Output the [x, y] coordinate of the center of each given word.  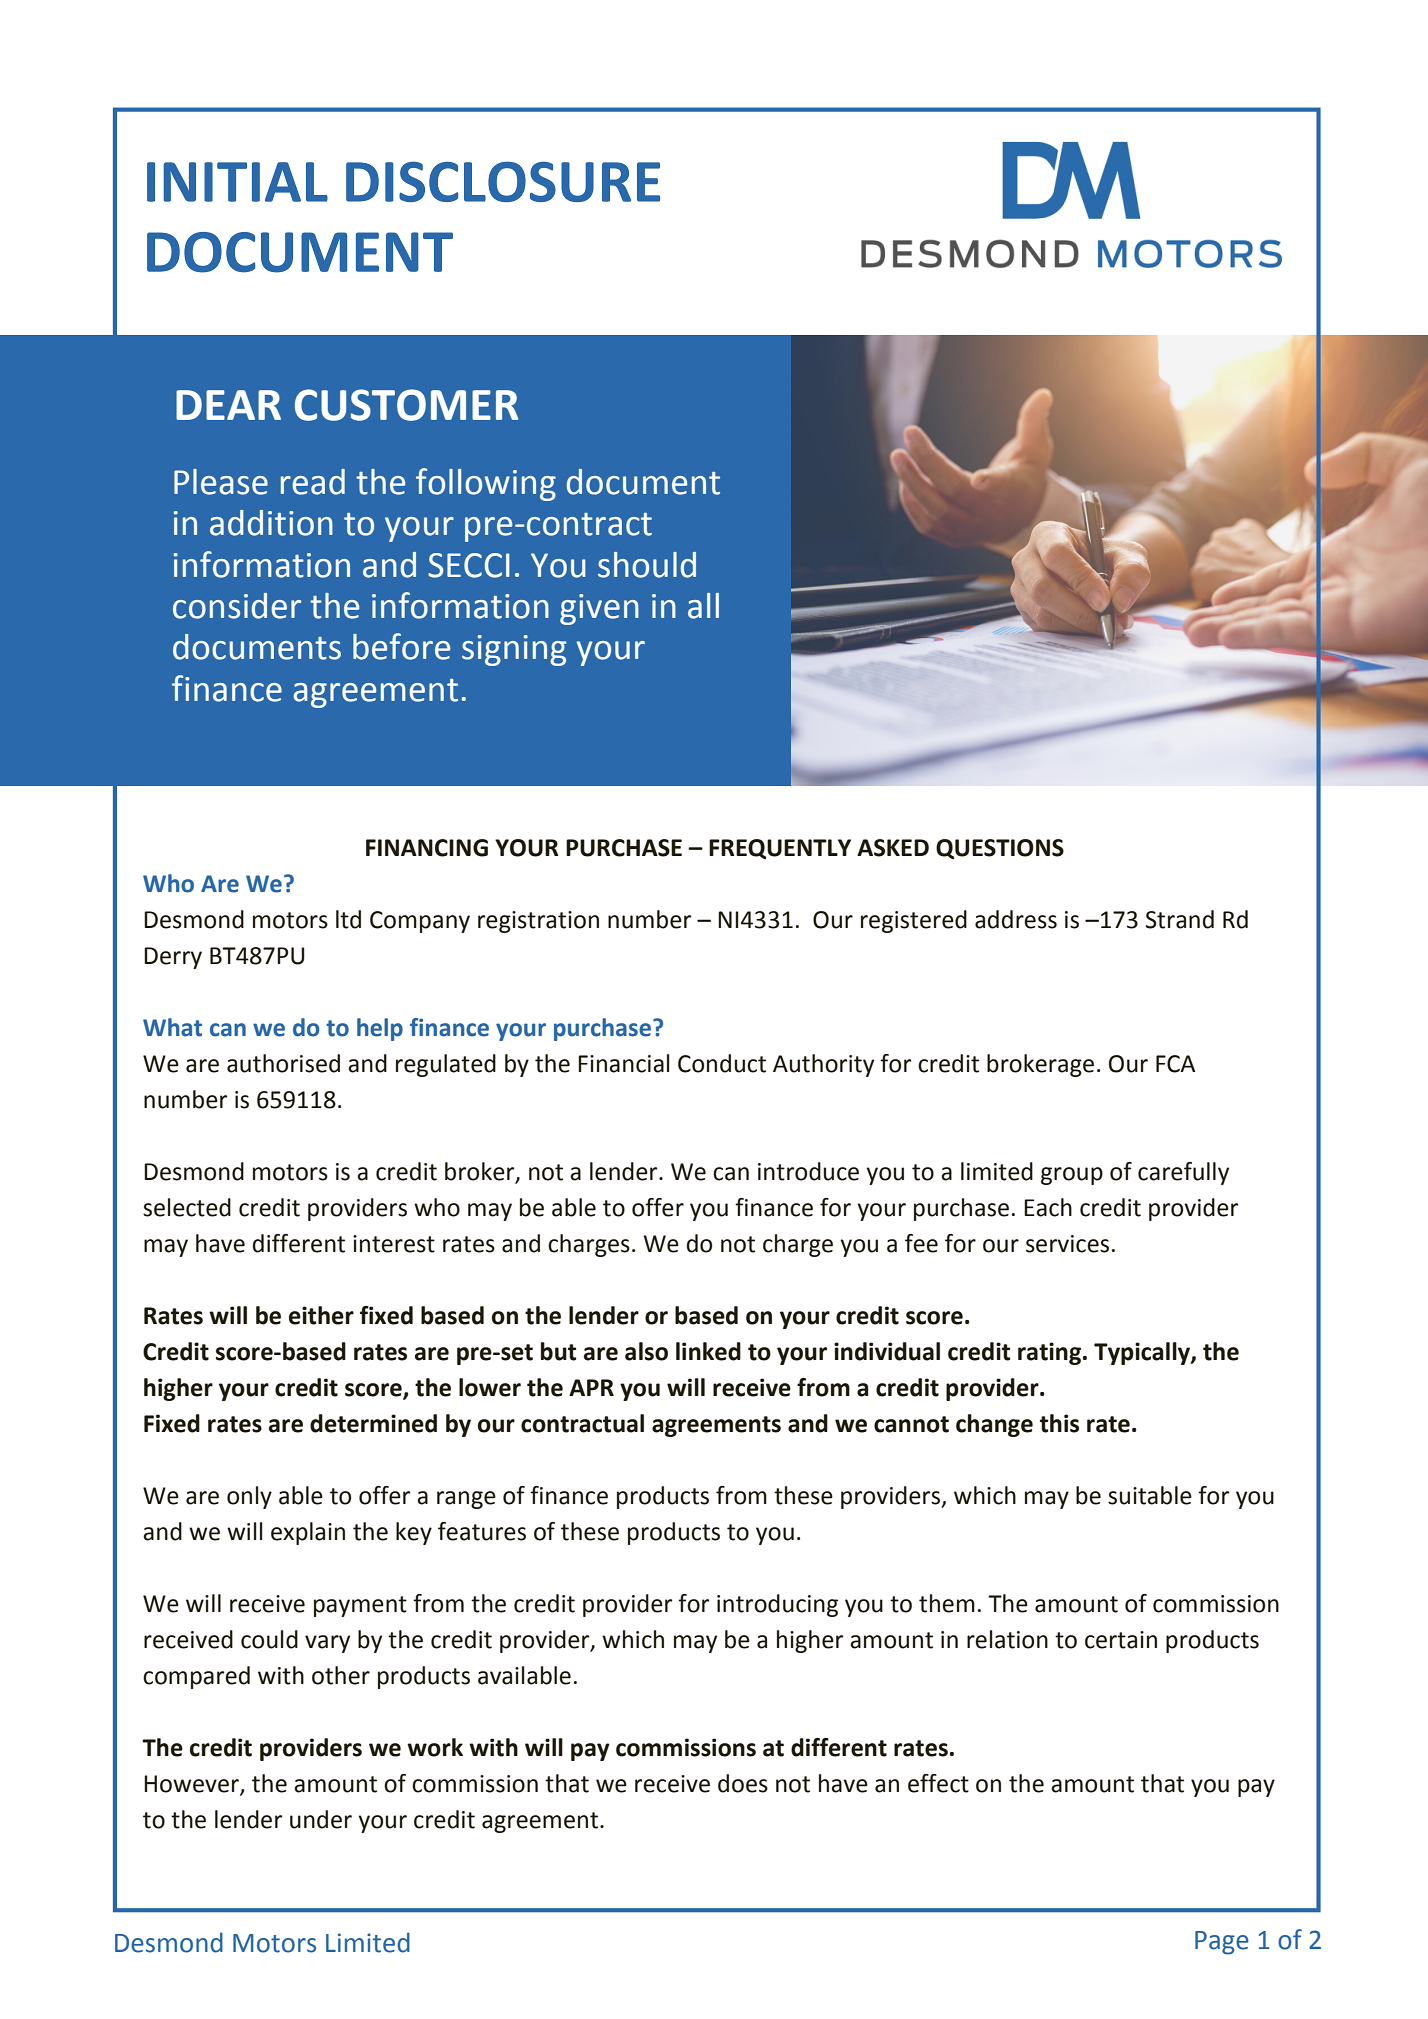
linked [708, 1351]
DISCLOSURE [503, 181]
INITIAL [237, 182]
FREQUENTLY [780, 849]
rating [1051, 1353]
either [321, 1315]
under [321, 1819]
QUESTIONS [1000, 849]
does [743, 1783]
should [647, 565]
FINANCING [427, 848]
